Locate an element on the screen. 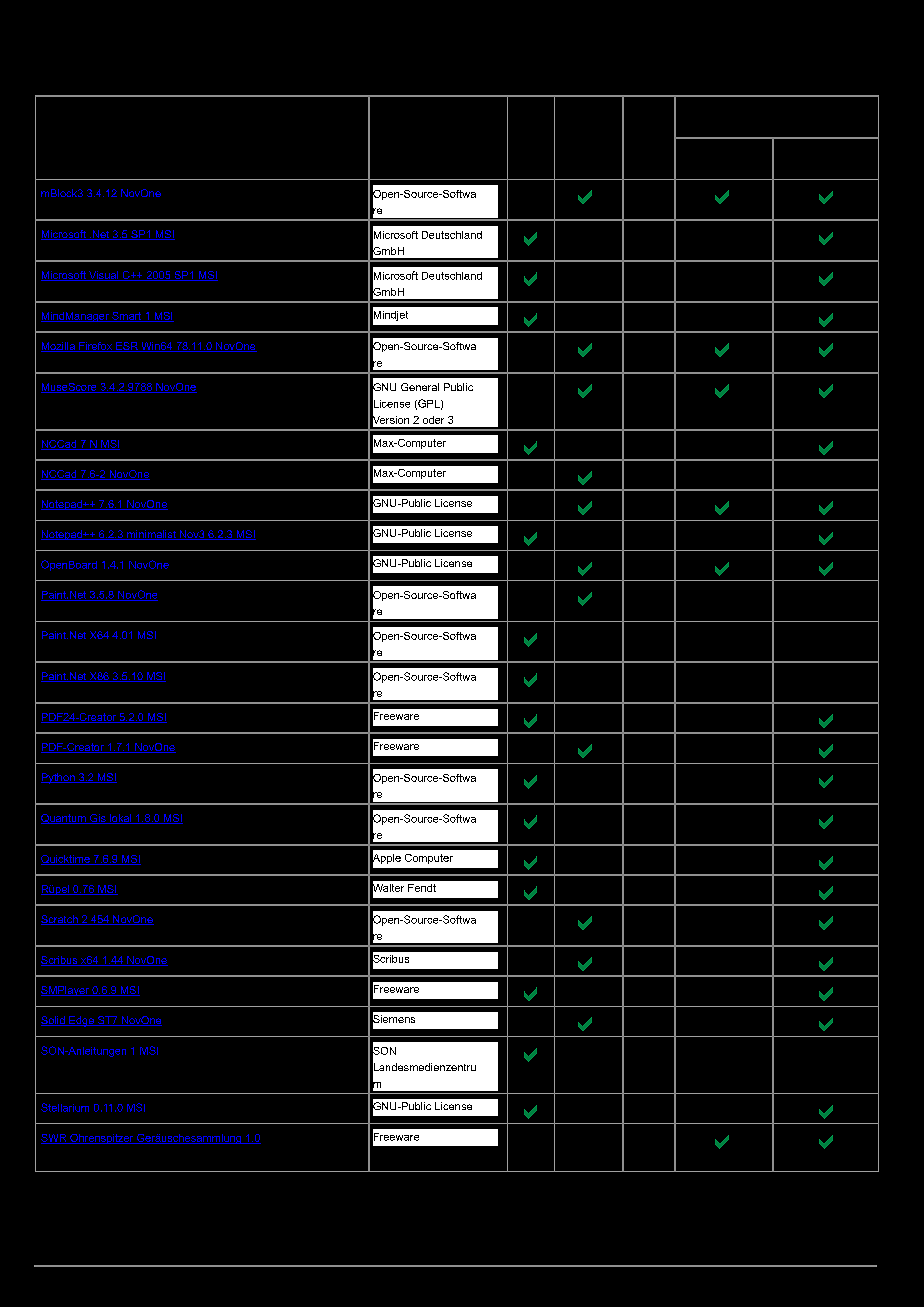 Image resolution: width=924 pixels, height=1307 pixels. General is located at coordinates (420, 387).
